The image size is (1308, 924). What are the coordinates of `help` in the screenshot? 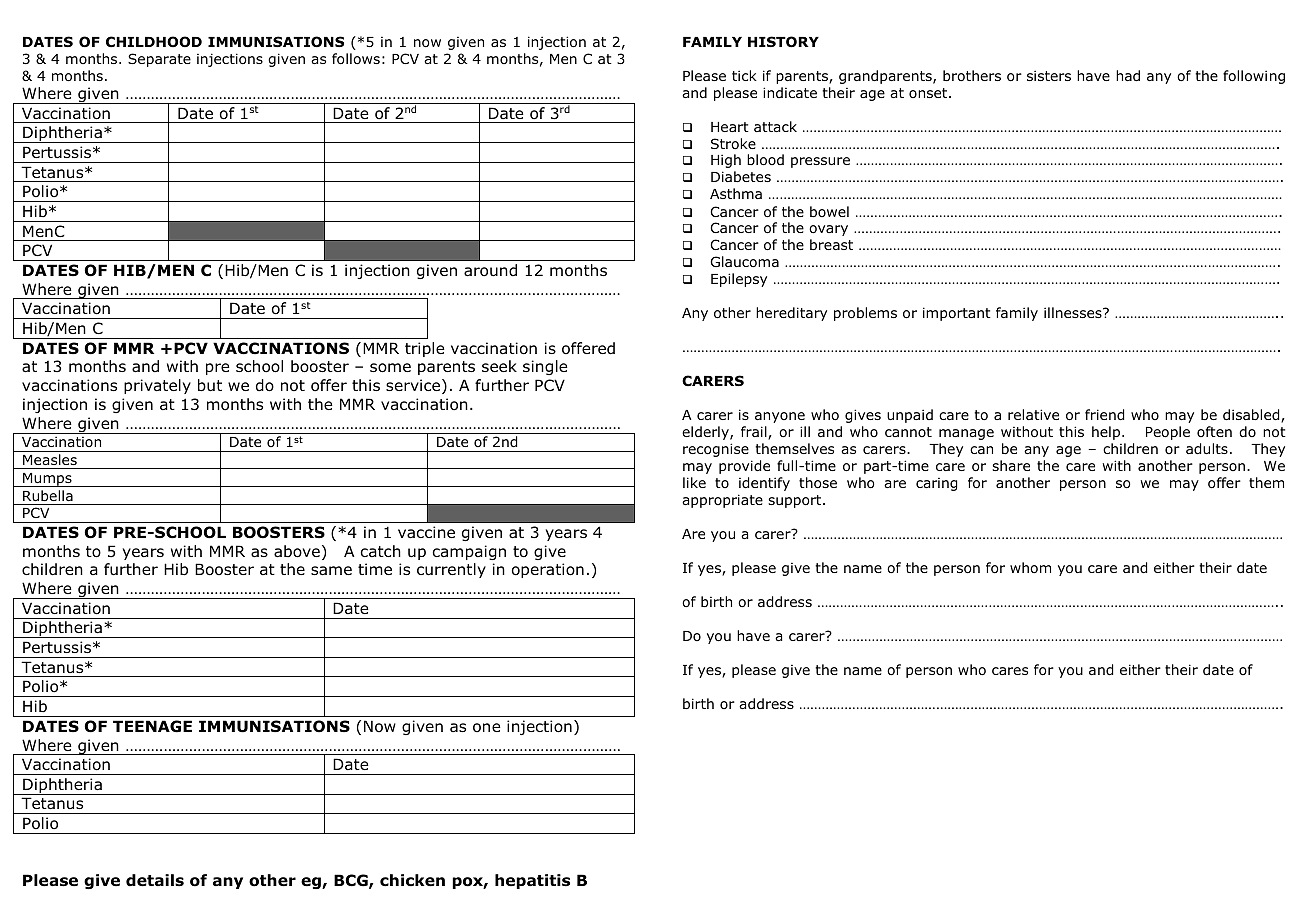 It's located at (1107, 433).
